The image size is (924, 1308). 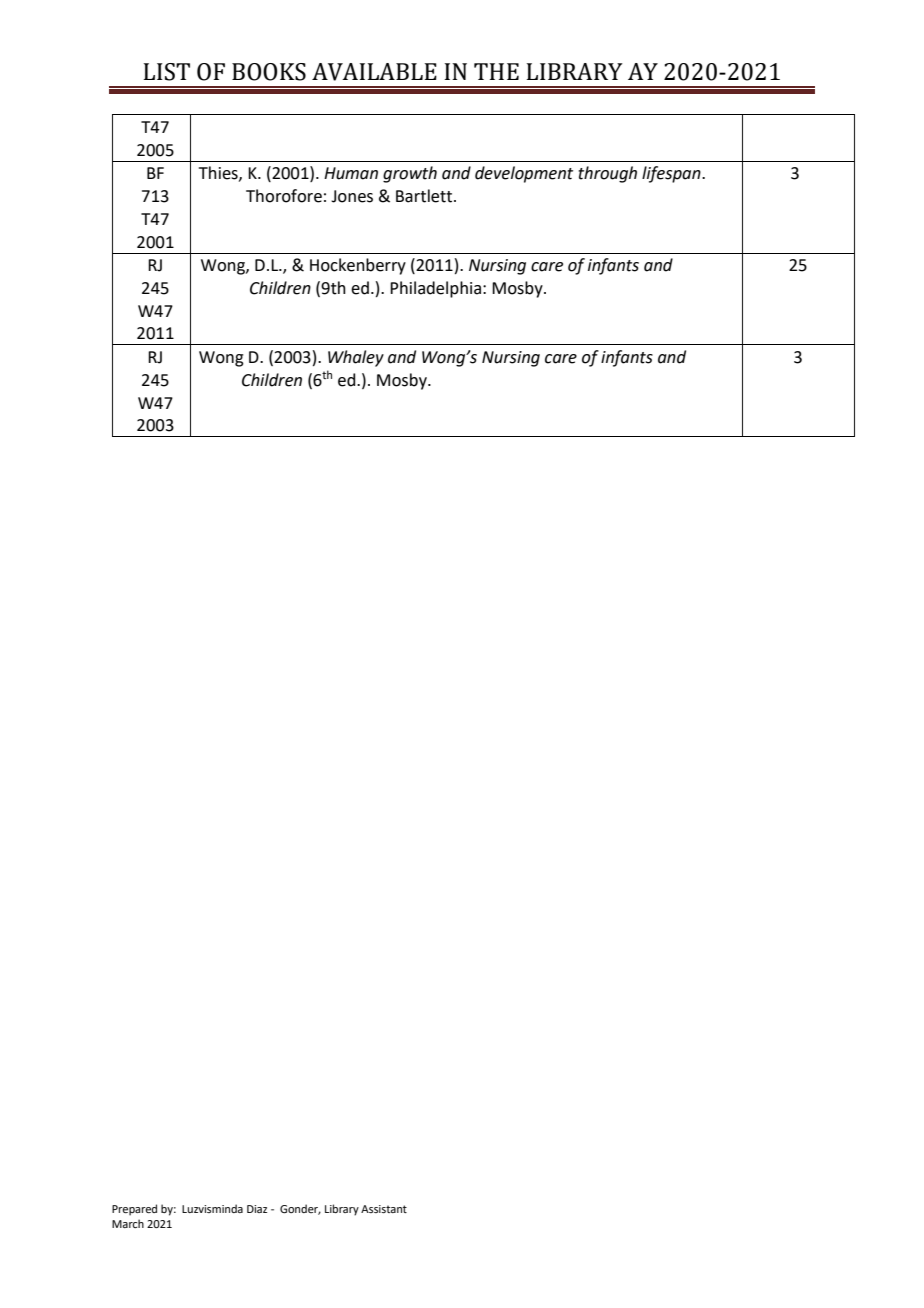 I want to click on Hockenberry, so click(x=358, y=266).
